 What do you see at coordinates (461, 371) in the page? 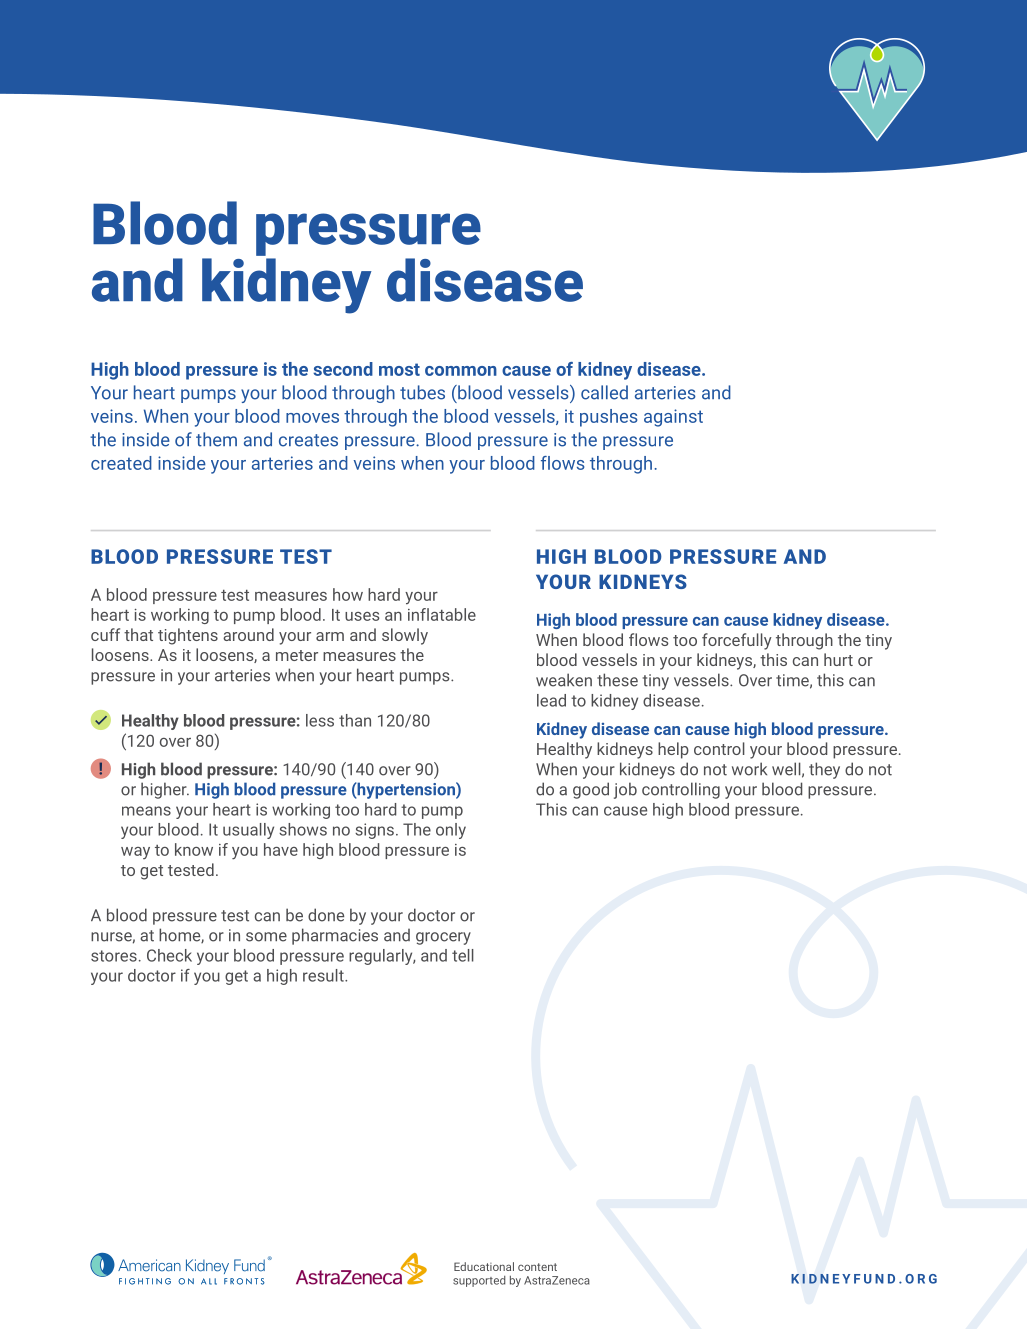
I see `common` at bounding box center [461, 371].
